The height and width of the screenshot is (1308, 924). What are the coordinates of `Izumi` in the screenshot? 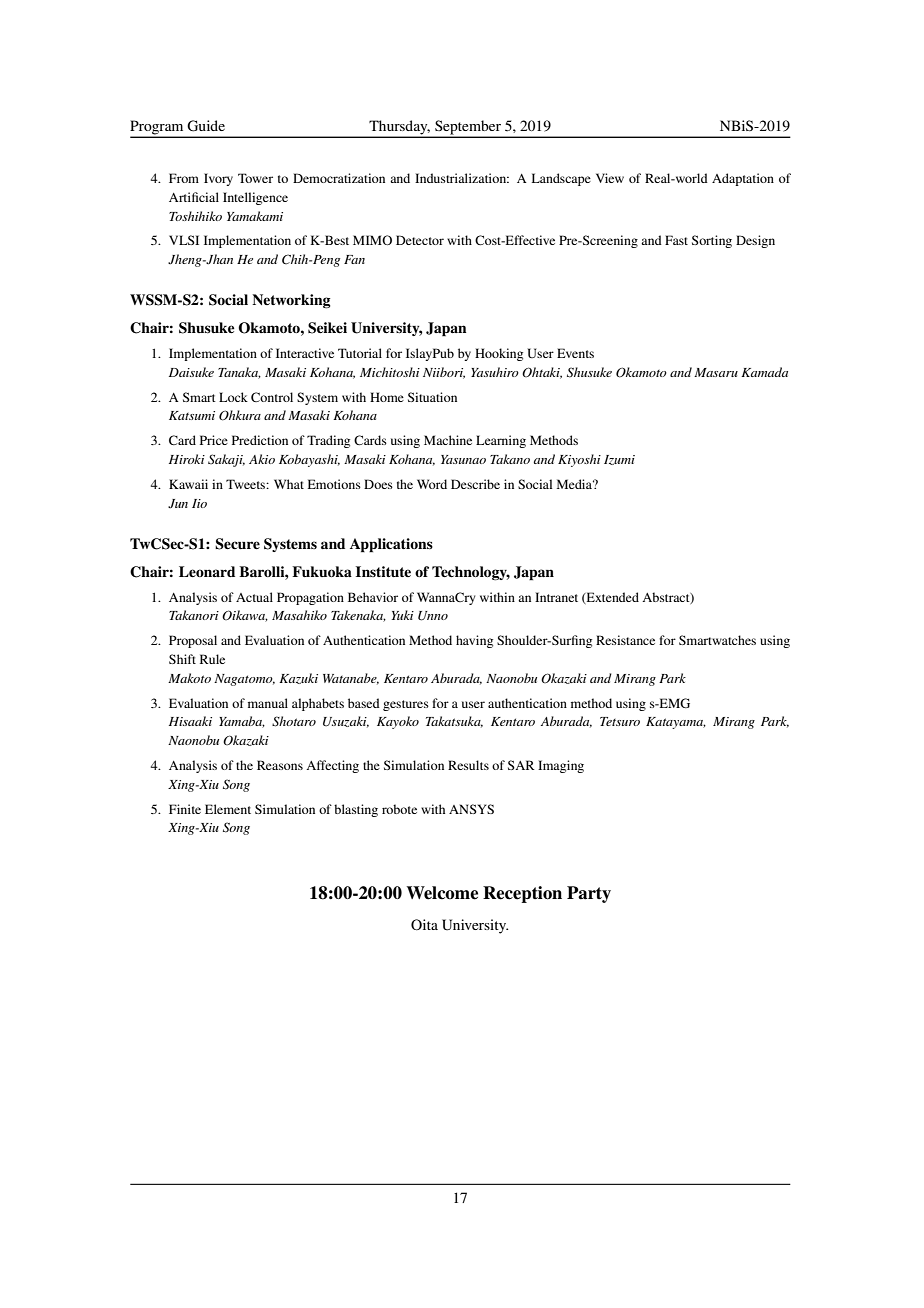 It's located at (619, 460).
